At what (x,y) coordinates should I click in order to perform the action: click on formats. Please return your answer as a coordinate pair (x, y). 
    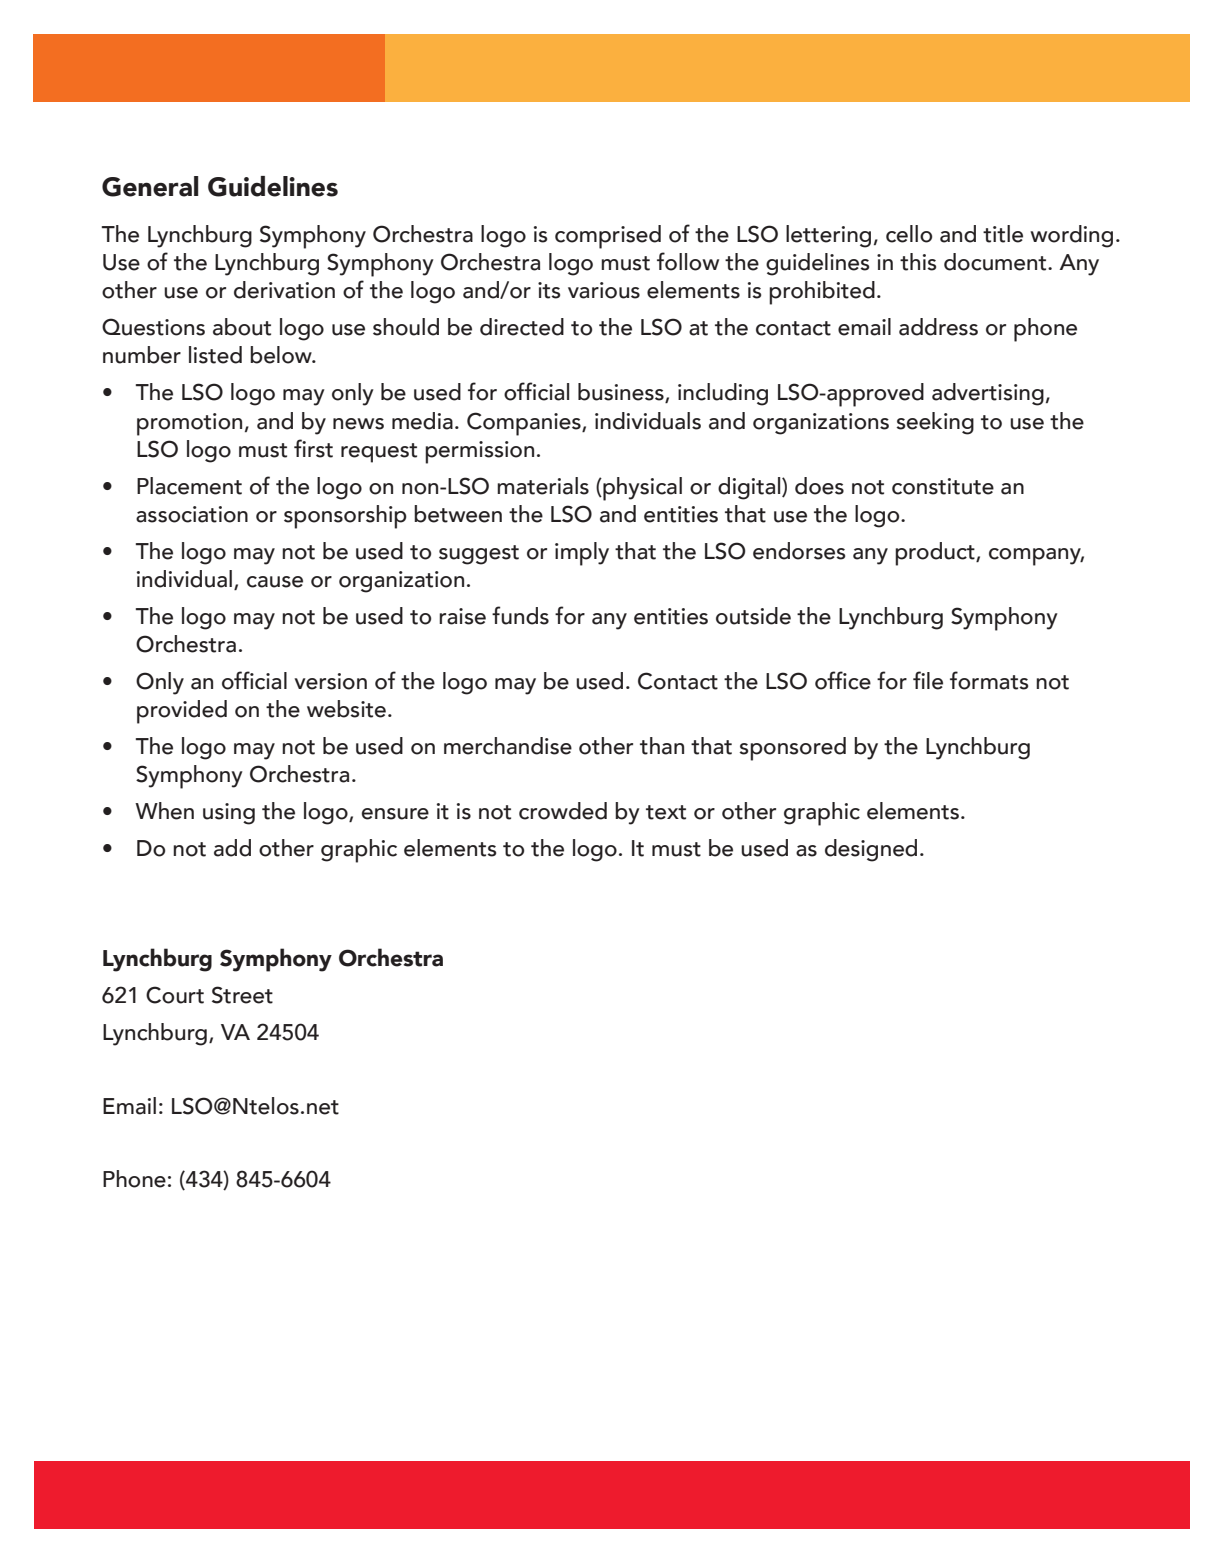
    Looking at the image, I should click on (989, 680).
